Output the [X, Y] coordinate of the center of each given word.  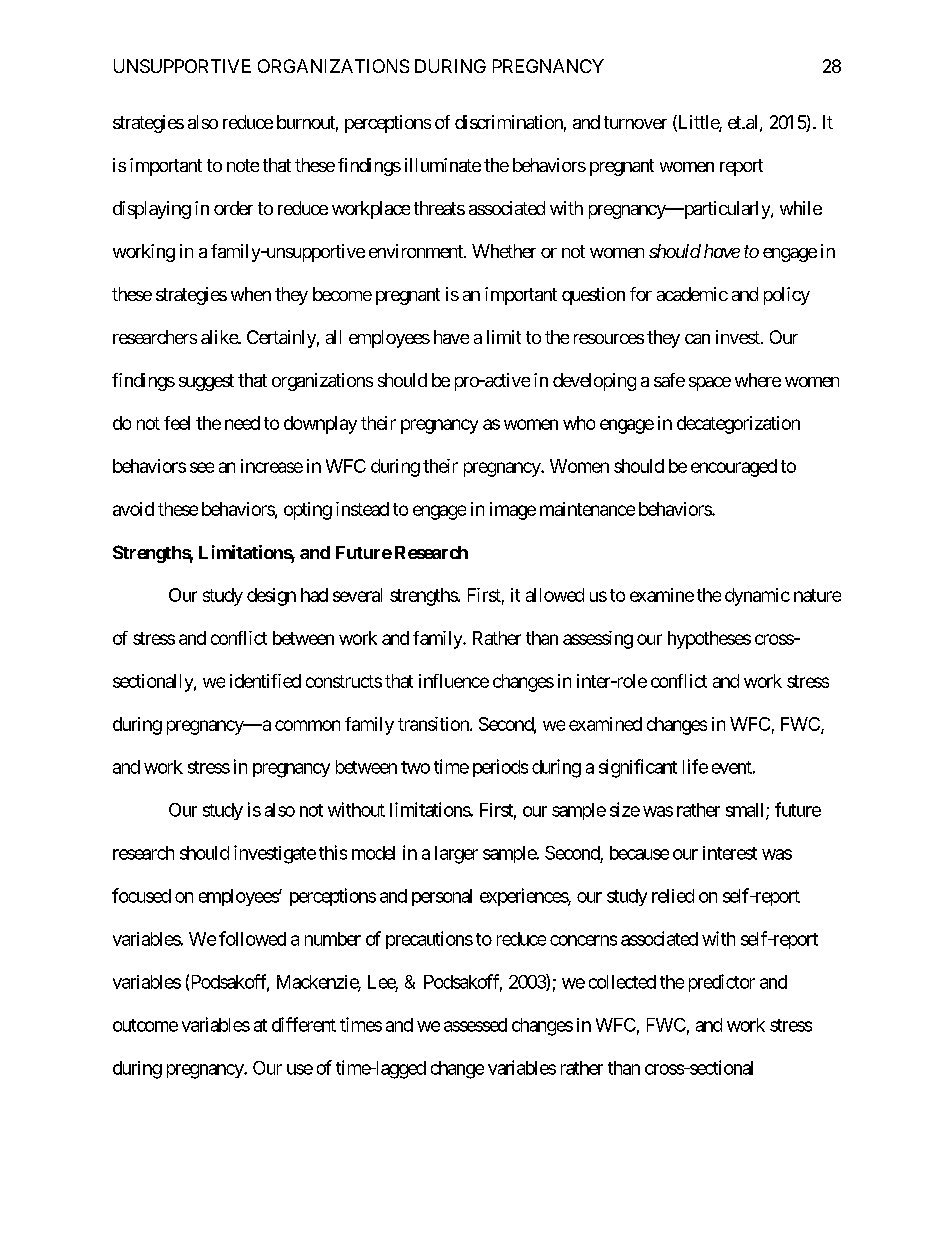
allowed [555, 595]
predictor [722, 983]
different [304, 1024]
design [271, 597]
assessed [475, 1025]
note [243, 165]
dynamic [757, 597]
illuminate [443, 165]
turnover [635, 122]
